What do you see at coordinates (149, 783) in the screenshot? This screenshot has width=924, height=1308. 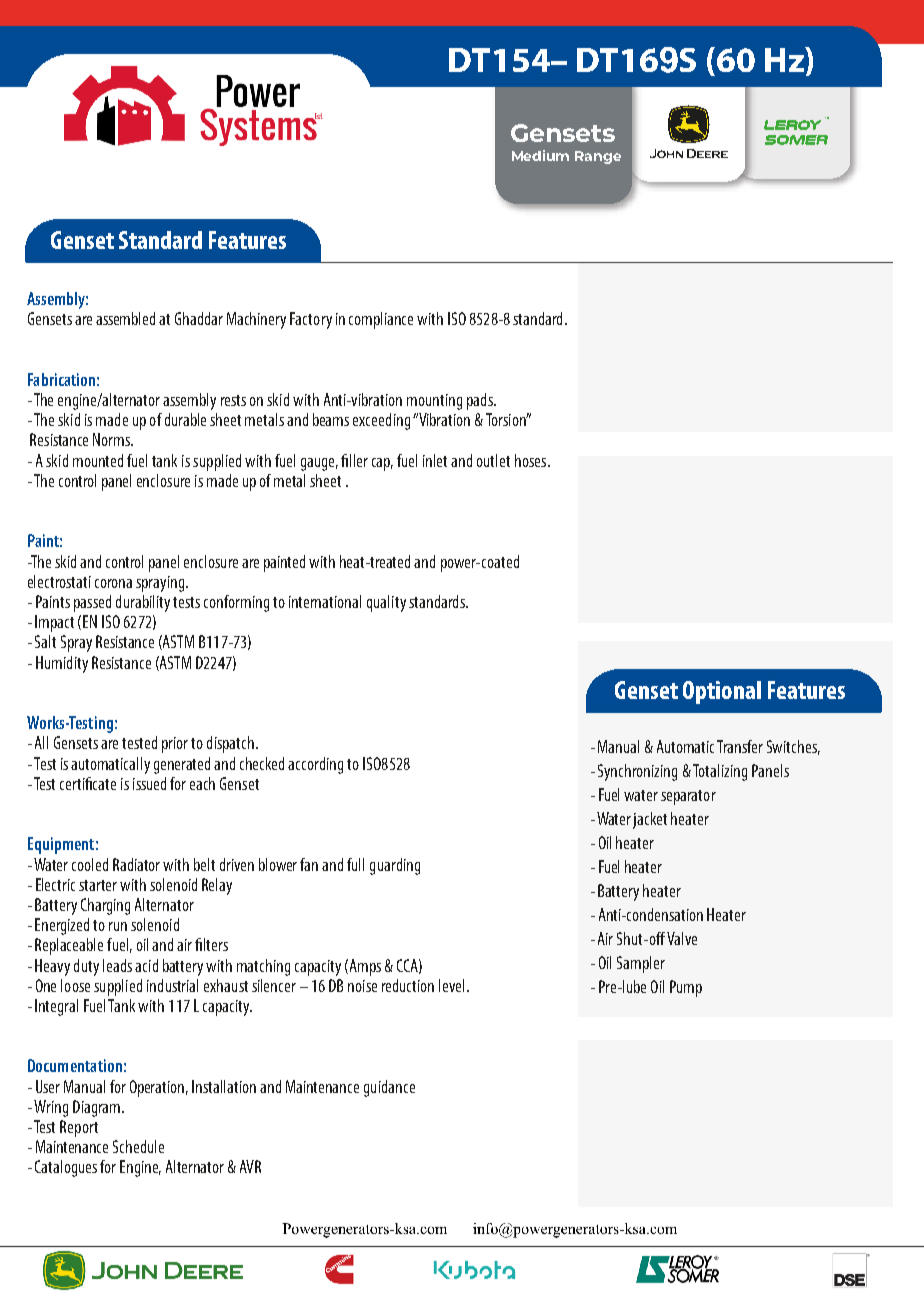 I see `issued` at bounding box center [149, 783].
